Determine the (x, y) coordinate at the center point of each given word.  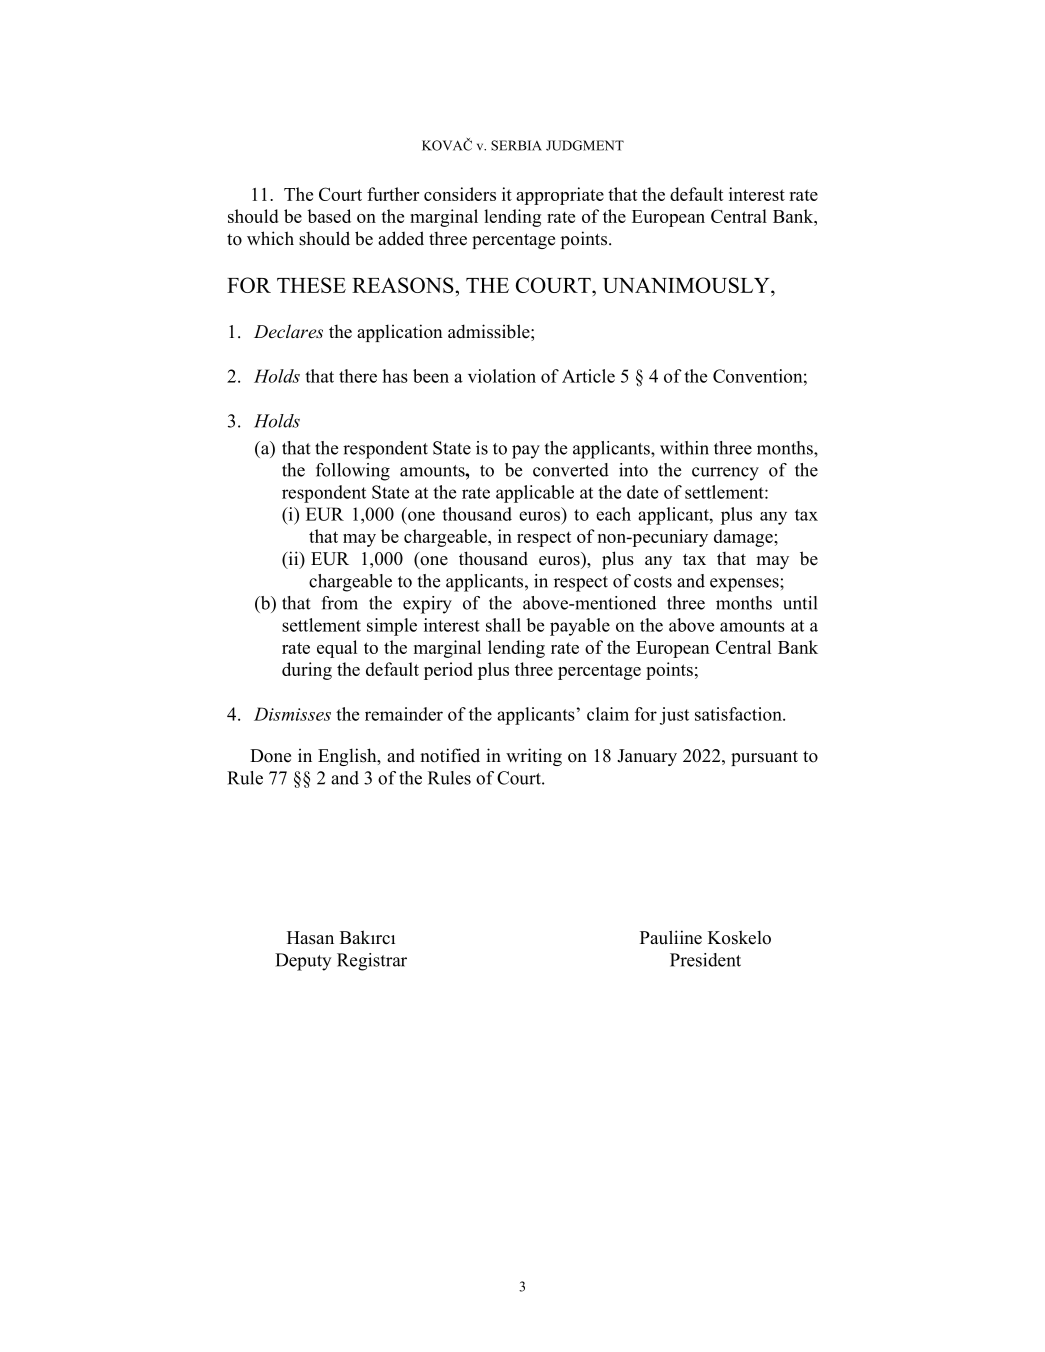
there (358, 376)
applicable (535, 494)
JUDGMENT (585, 145)
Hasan (310, 938)
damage (744, 538)
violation (502, 376)
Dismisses (292, 714)
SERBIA (516, 145)
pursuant (764, 758)
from (340, 603)
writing (534, 757)
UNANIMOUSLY (687, 285)
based (329, 216)
